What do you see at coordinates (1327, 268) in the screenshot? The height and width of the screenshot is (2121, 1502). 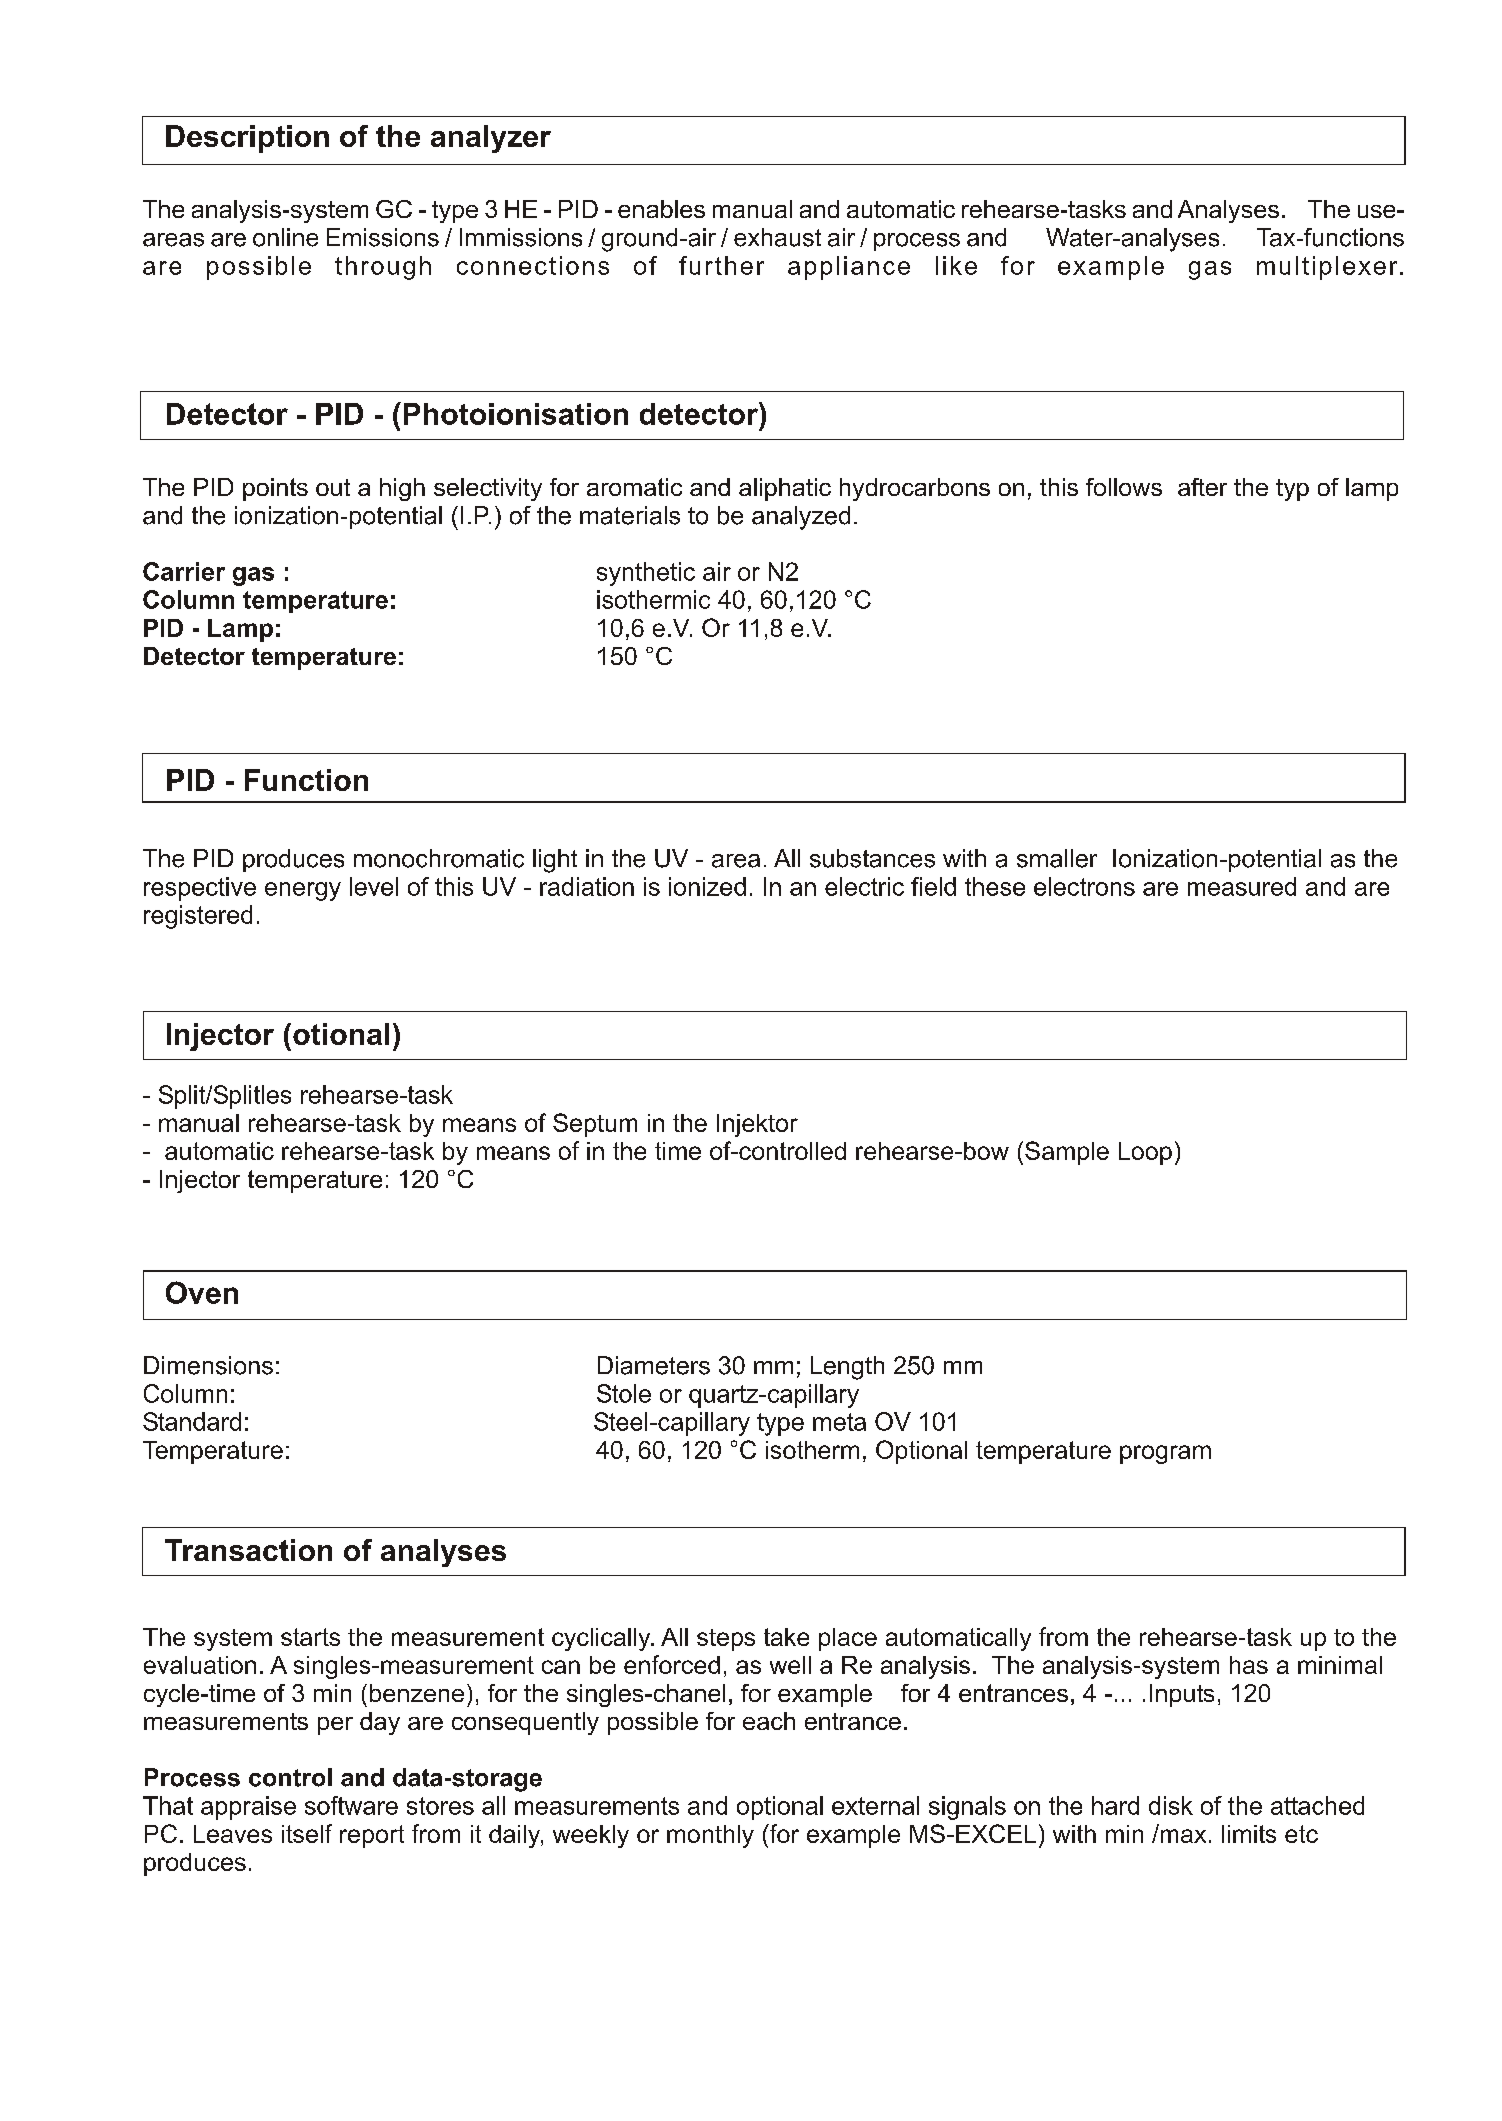 I see `multiplexer` at bounding box center [1327, 268].
